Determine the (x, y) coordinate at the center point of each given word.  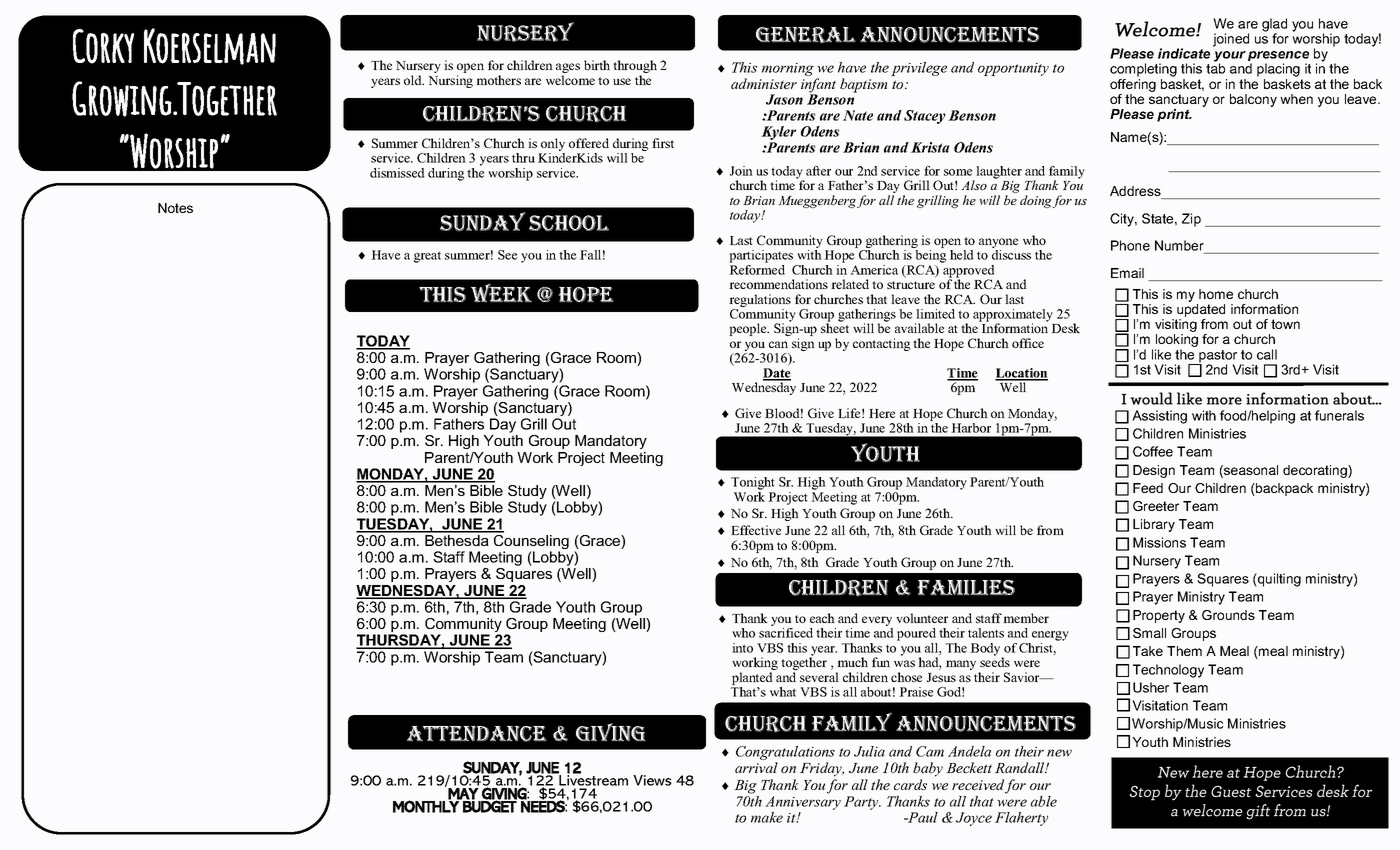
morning (788, 69)
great (427, 257)
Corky (103, 46)
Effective (756, 530)
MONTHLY (427, 806)
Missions (1159, 542)
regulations (760, 302)
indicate (1184, 53)
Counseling (530, 542)
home (1216, 294)
